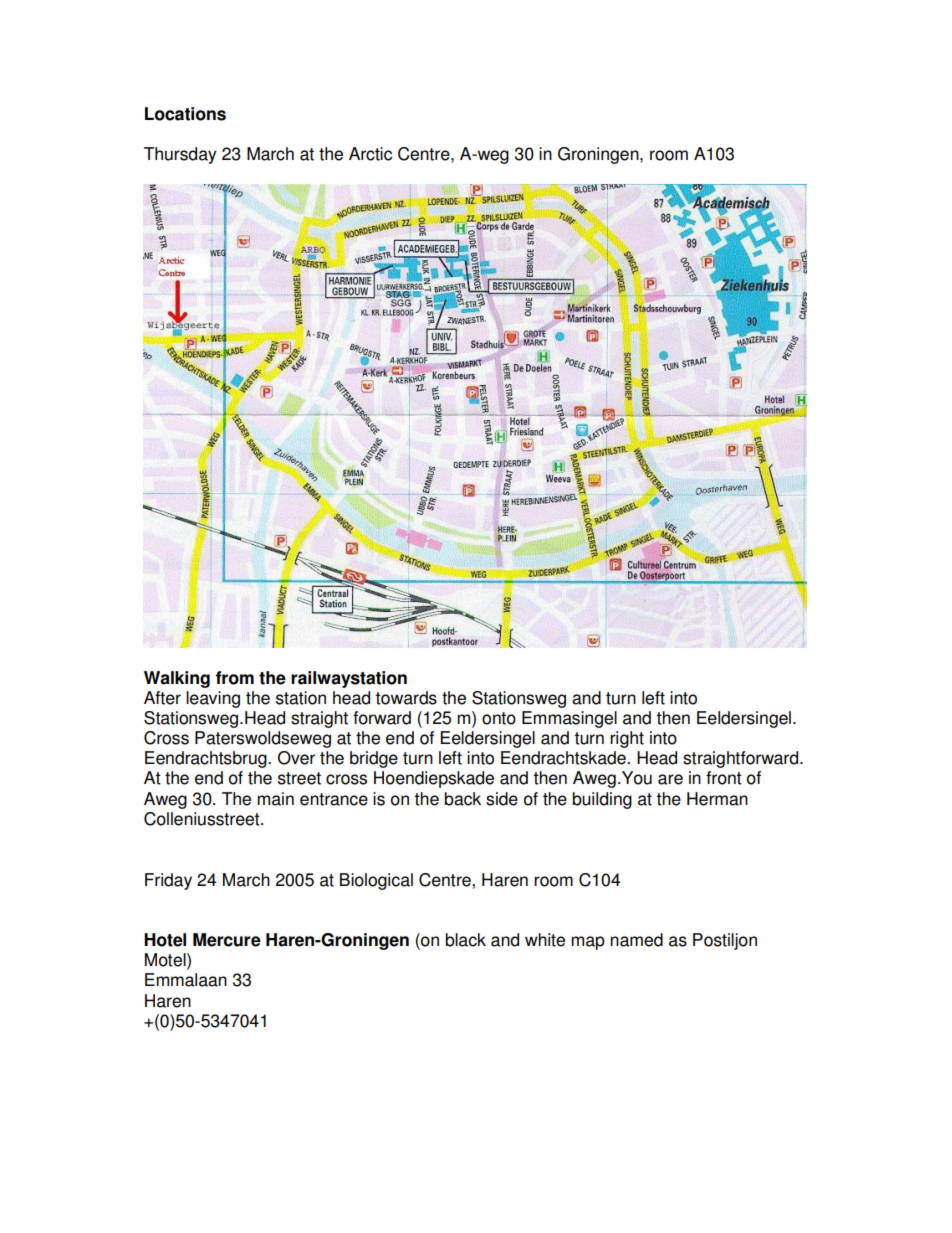 This screenshot has height=1233, width=952. Describe the element at coordinates (466, 940) in the screenshot. I see `black` at that location.
